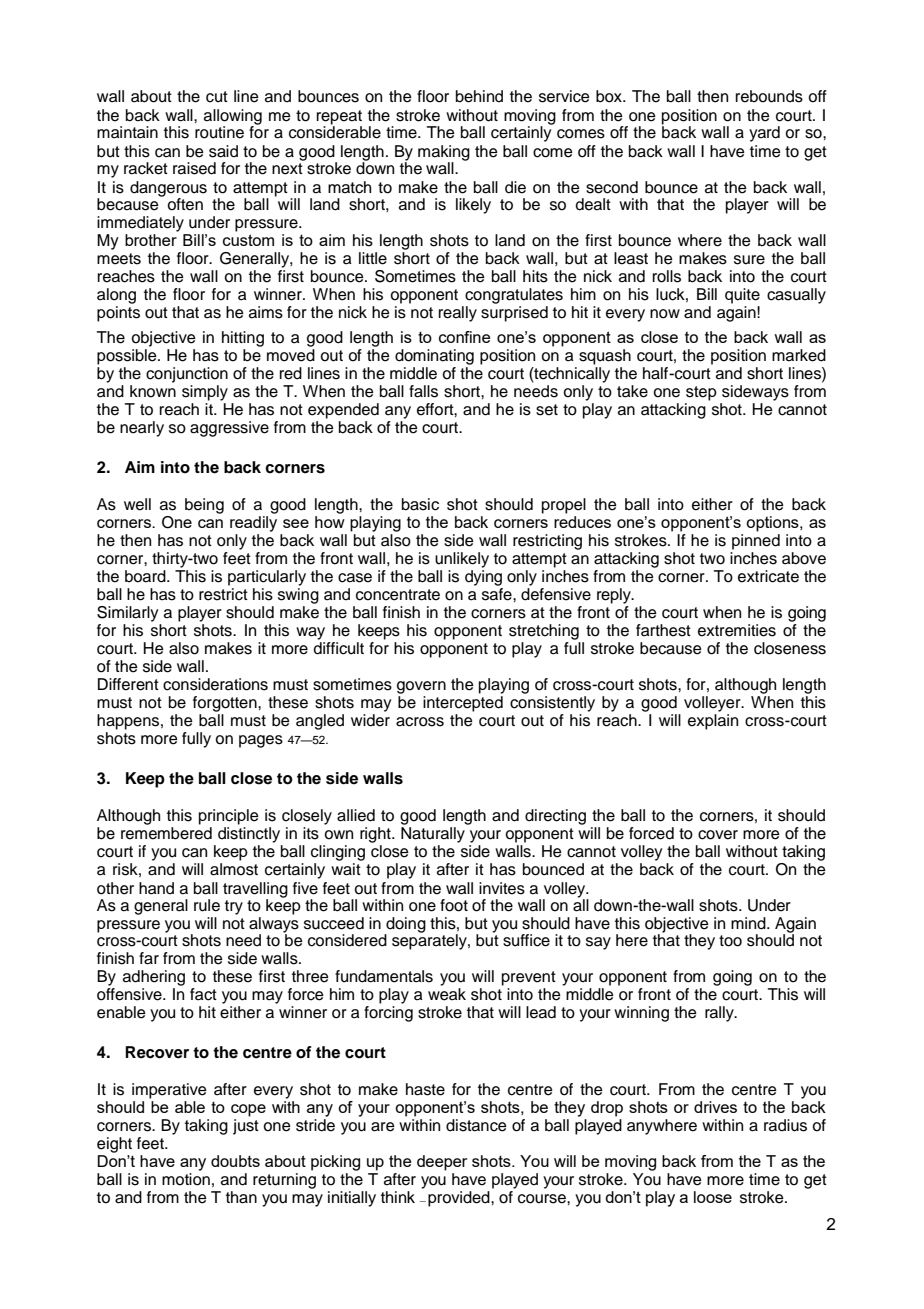 Image resolution: width=924 pixels, height=1309 pixels. I want to click on motion, so click(186, 1179).
